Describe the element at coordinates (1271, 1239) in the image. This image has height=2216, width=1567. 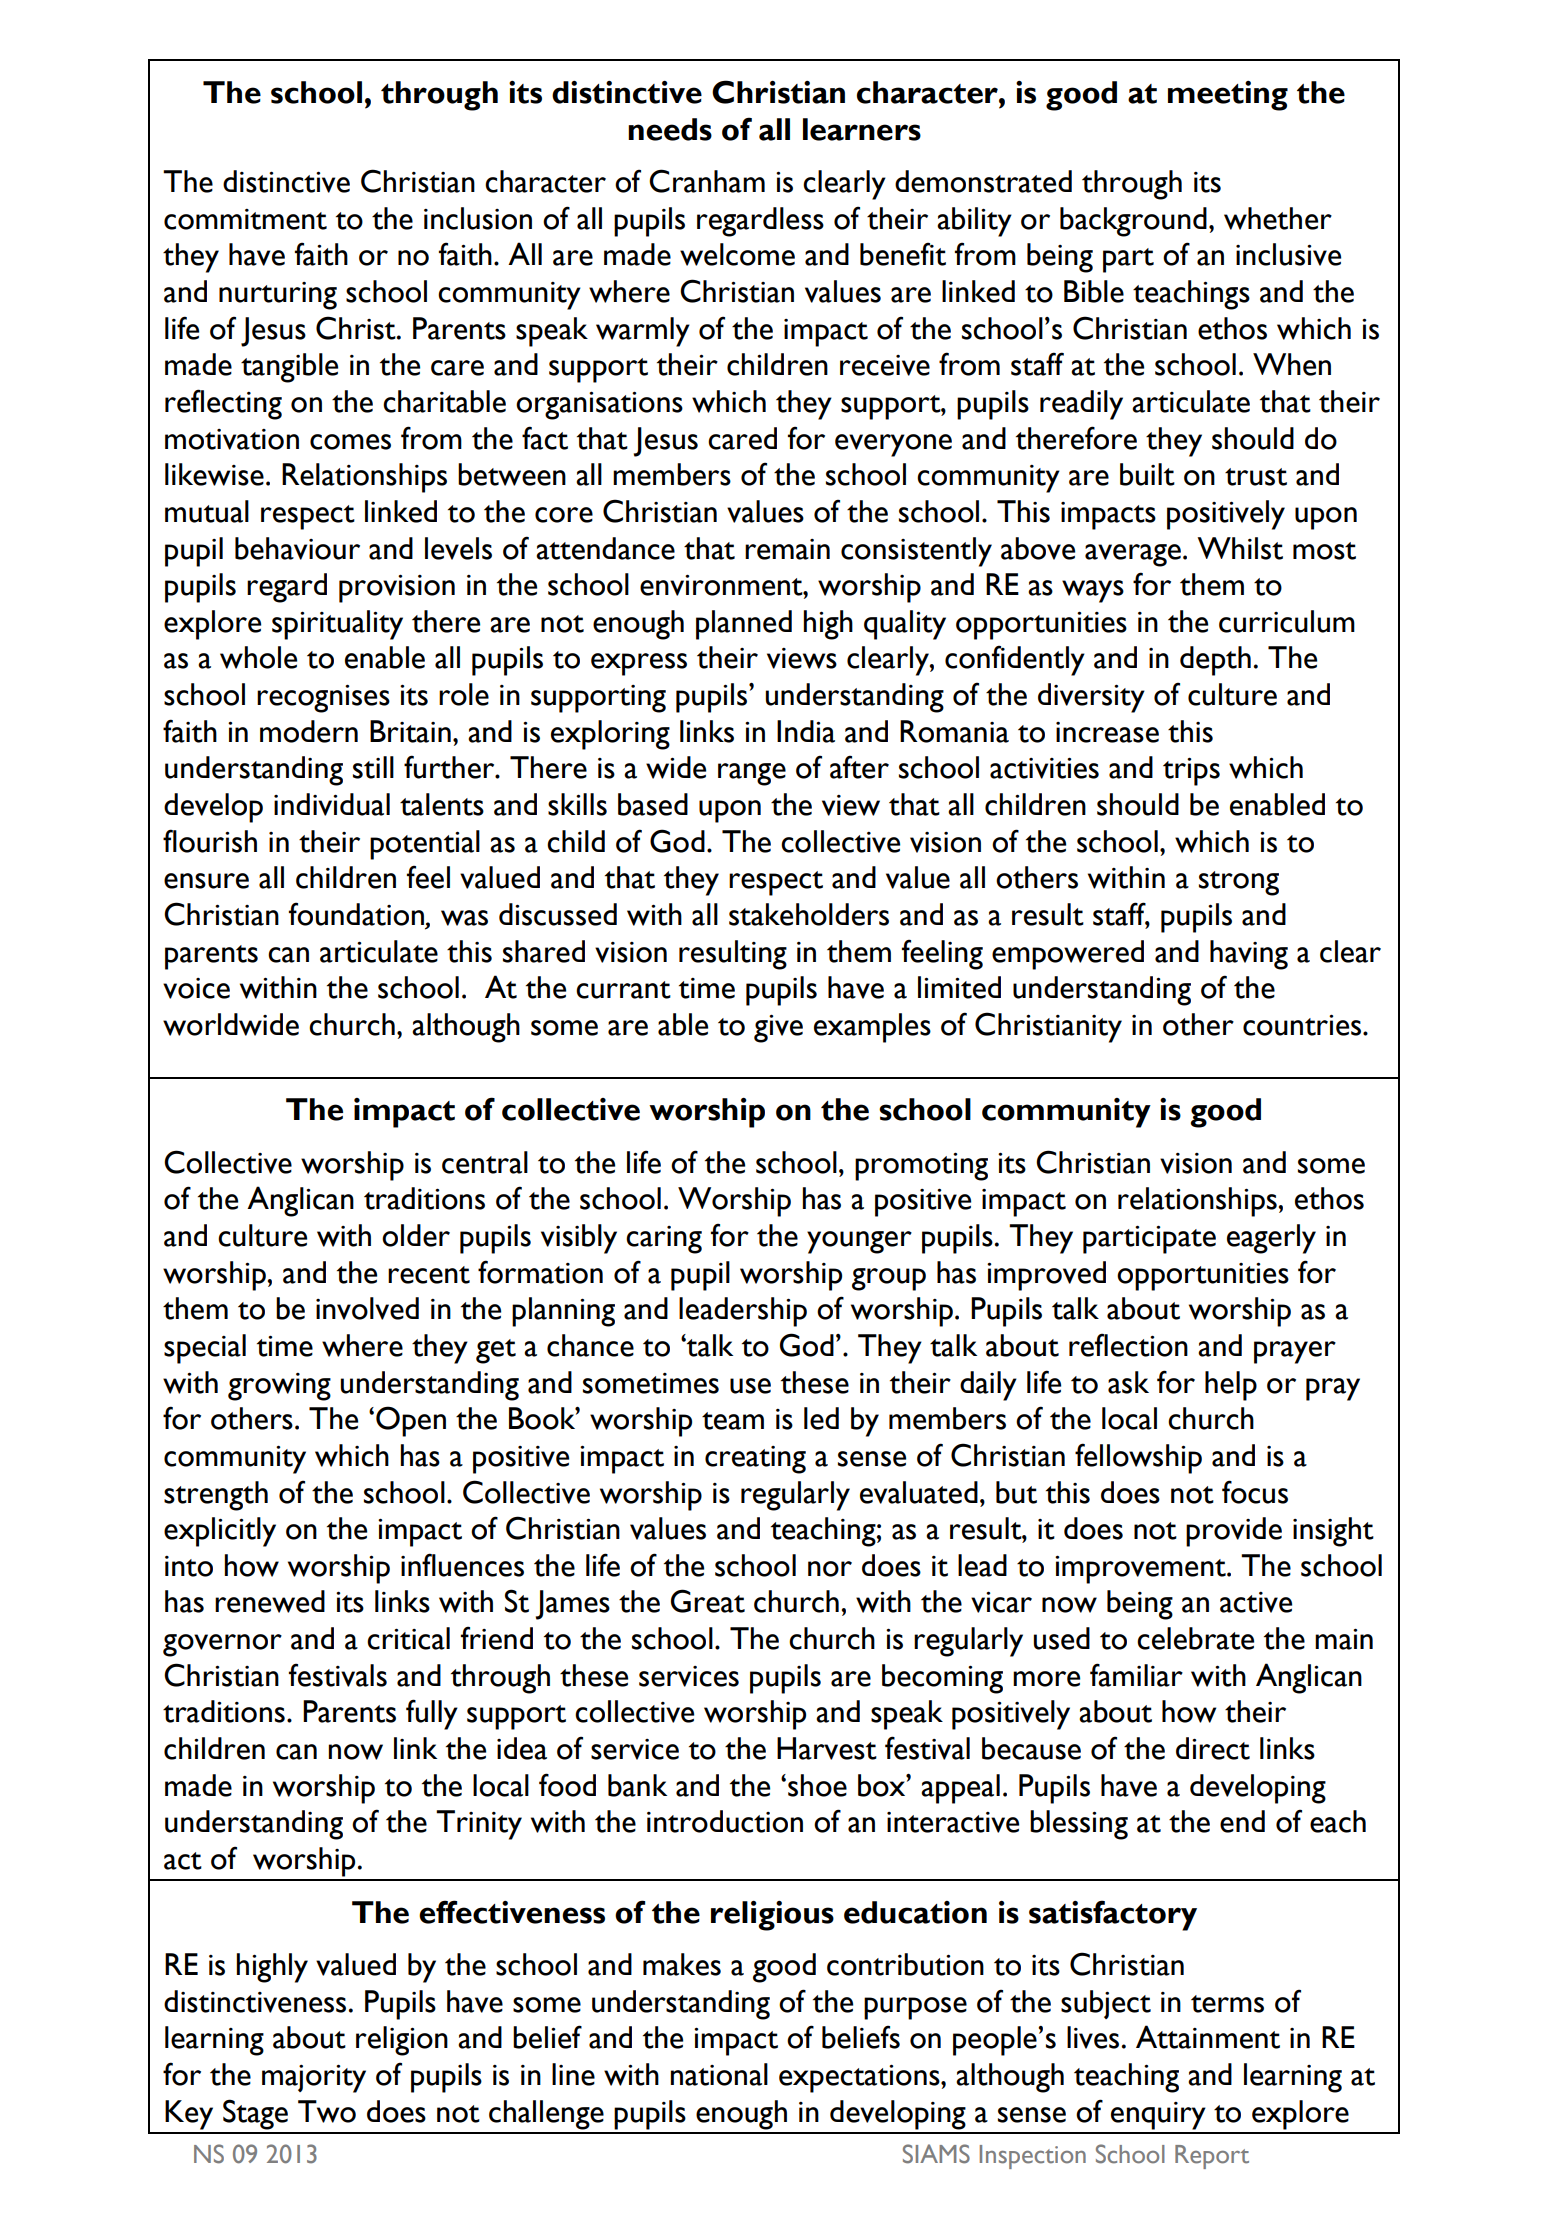
I see `eagerly` at that location.
